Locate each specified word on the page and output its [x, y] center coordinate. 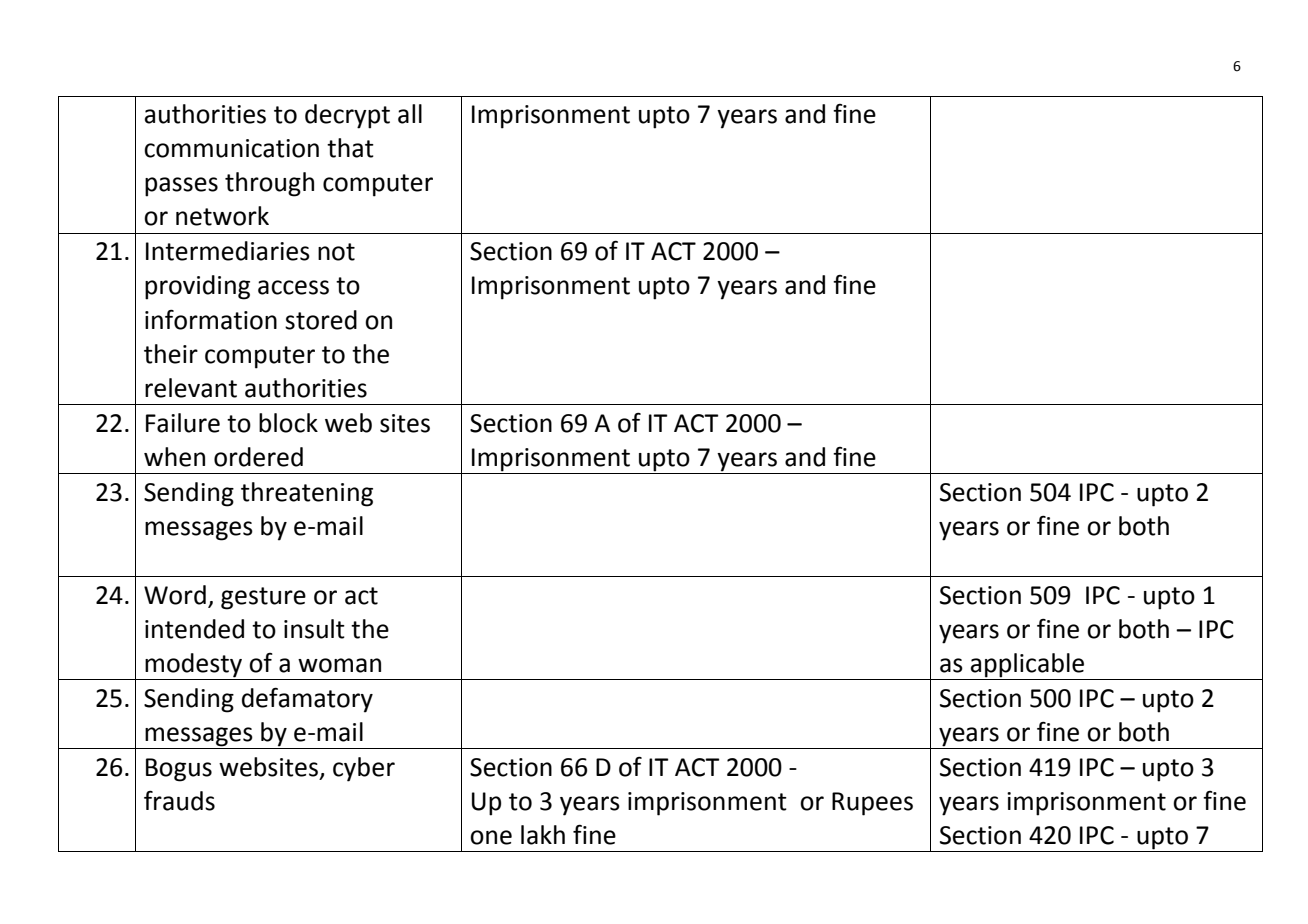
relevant [191, 388]
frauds [179, 800]
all [410, 114]
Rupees [872, 804]
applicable [1027, 665]
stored [321, 320]
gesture [263, 598]
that [350, 148]
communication [231, 148]
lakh [543, 835]
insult [314, 629]
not [336, 252]
